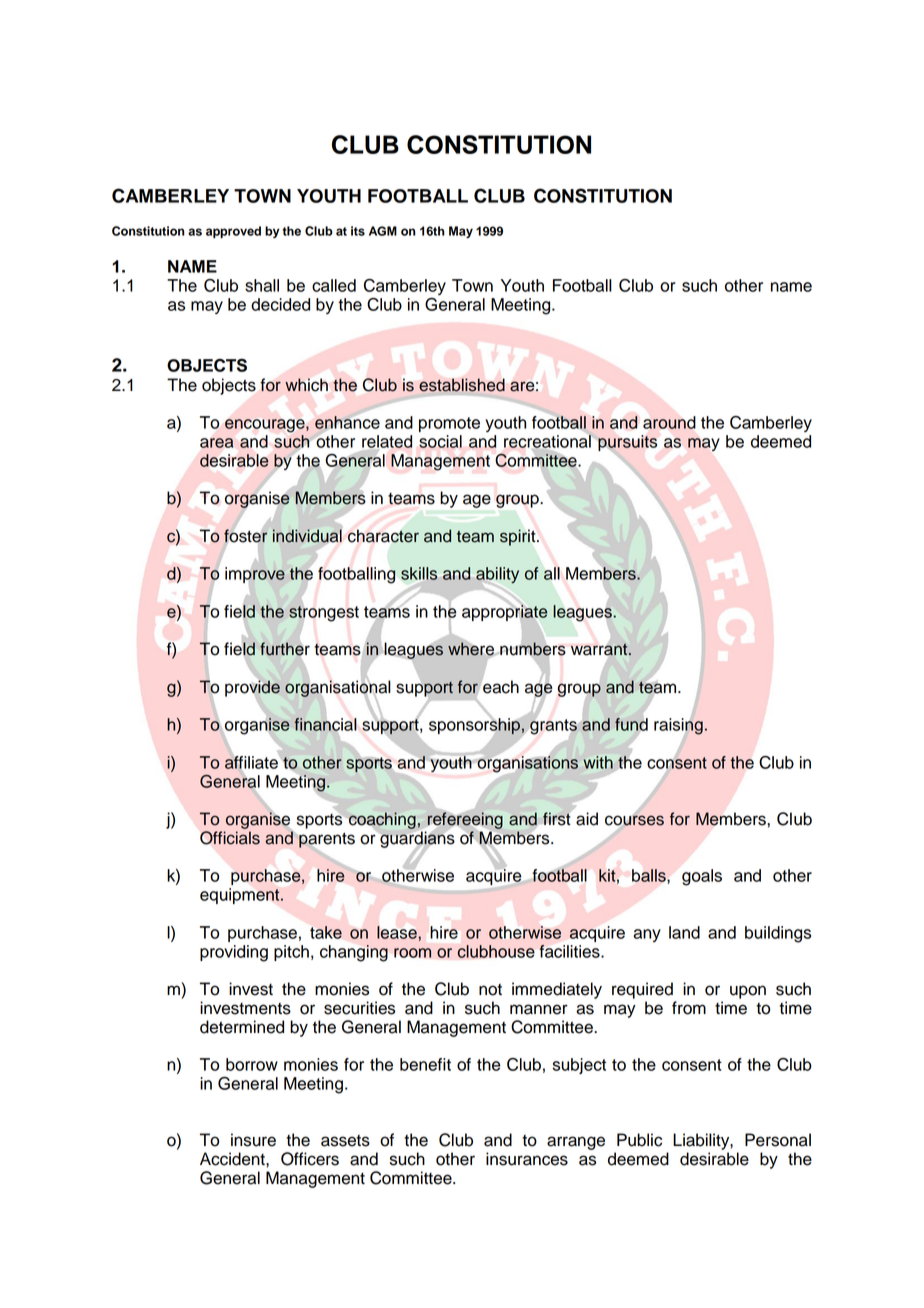 The width and height of the screenshot is (924, 1308). Describe the element at coordinates (519, 537) in the screenshot. I see `spirit` at that location.
